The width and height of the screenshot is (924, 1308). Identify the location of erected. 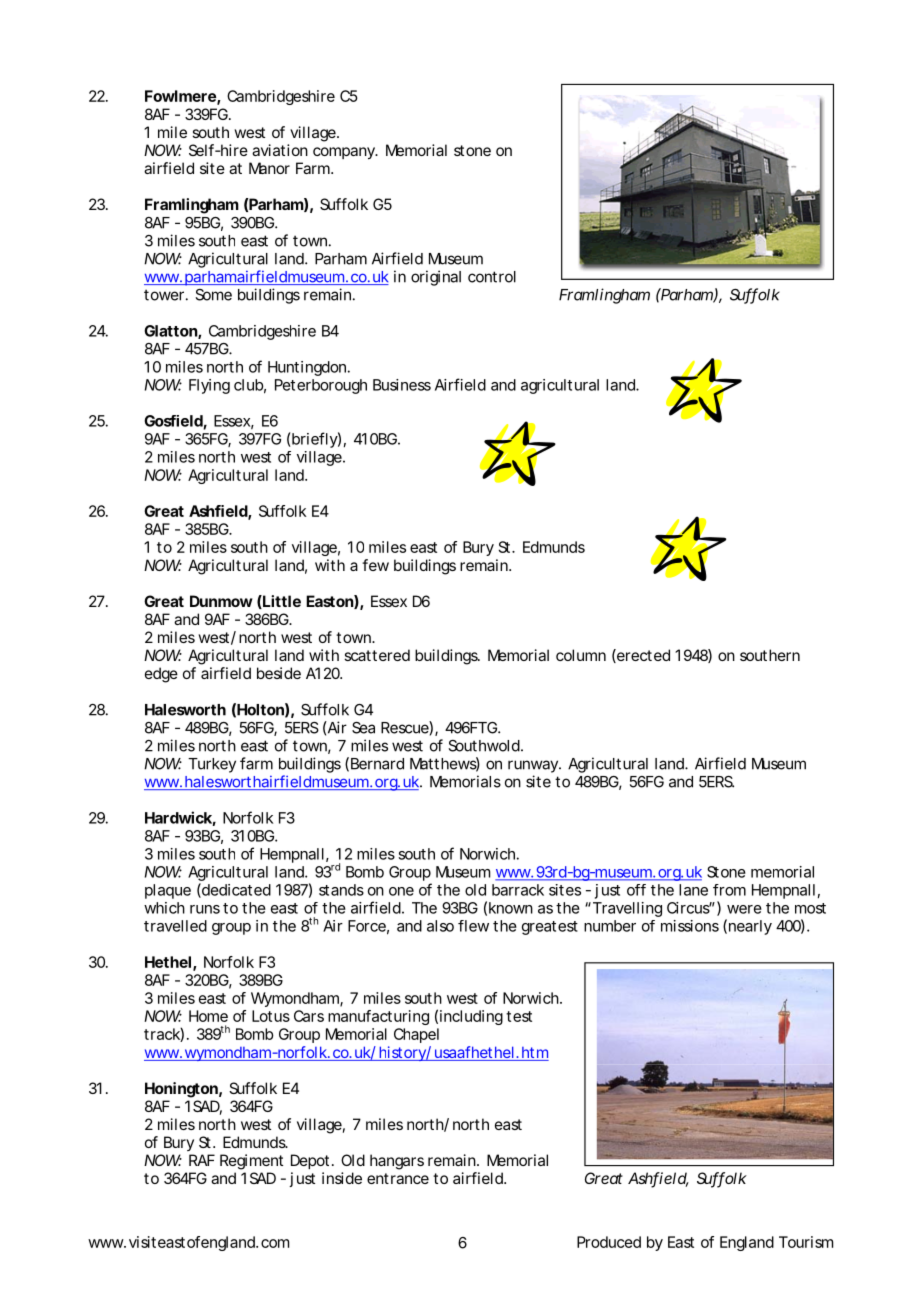
(642, 656).
